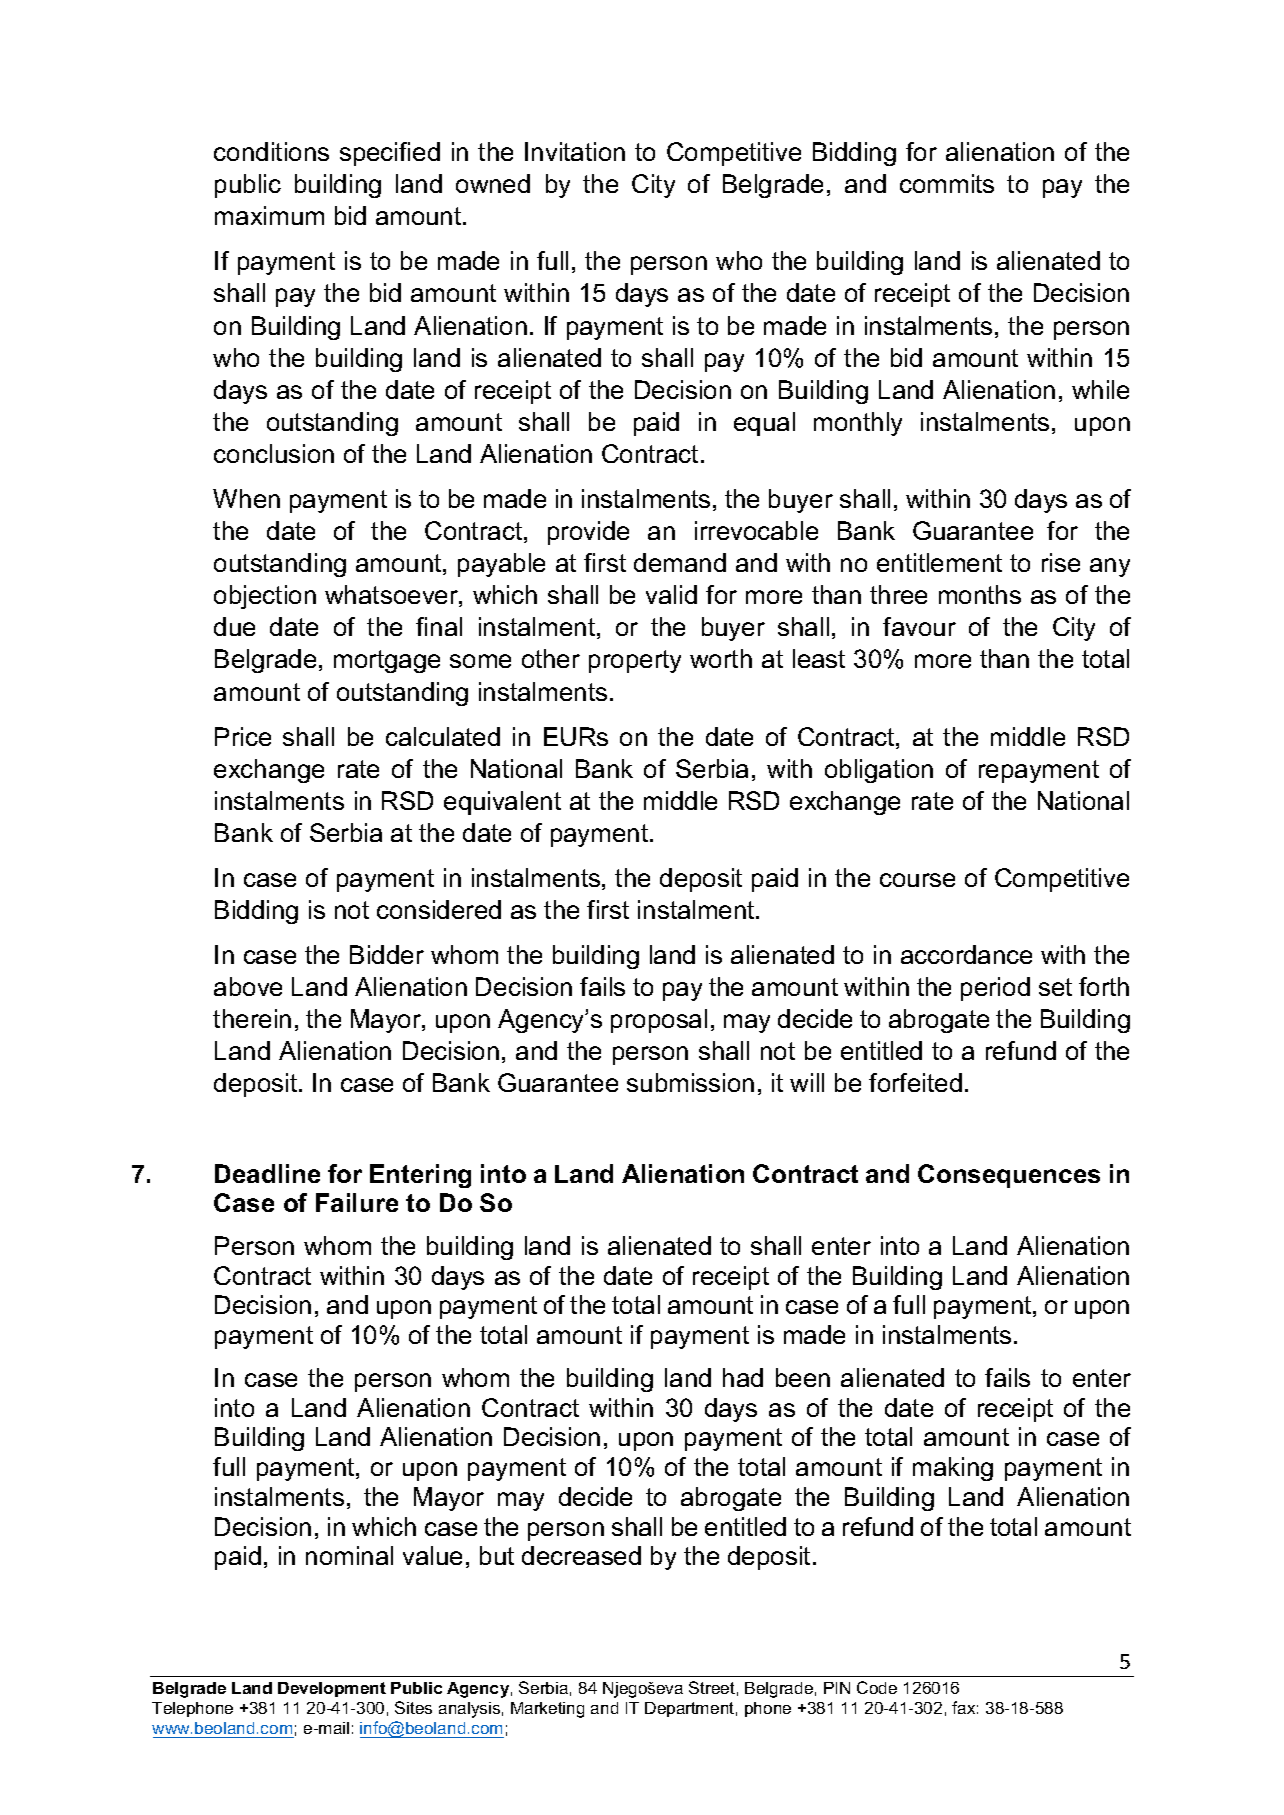 The image size is (1284, 1815). What do you see at coordinates (332, 1689) in the document?
I see `Development` at bounding box center [332, 1689].
